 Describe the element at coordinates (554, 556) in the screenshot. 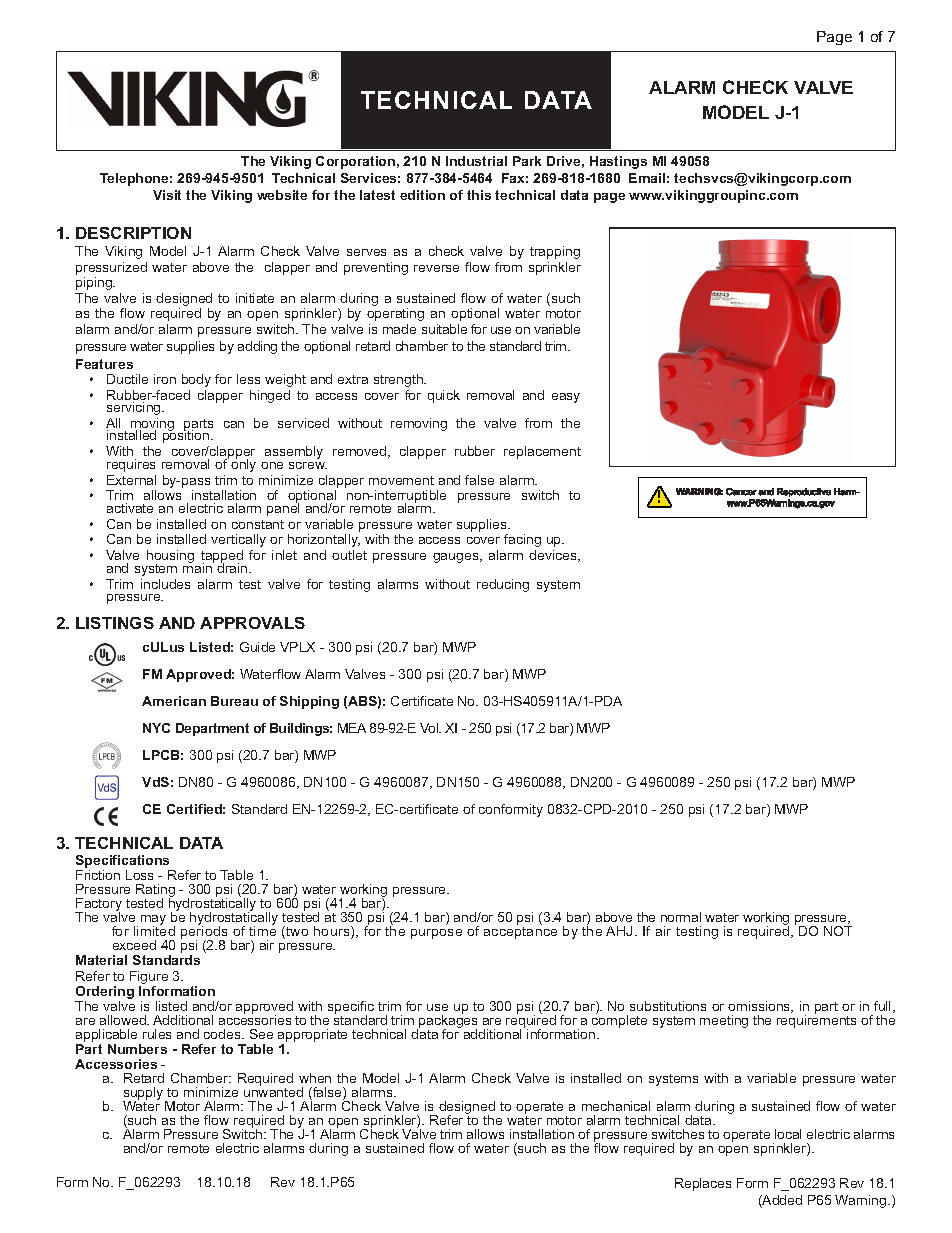

I see `devices` at that location.
